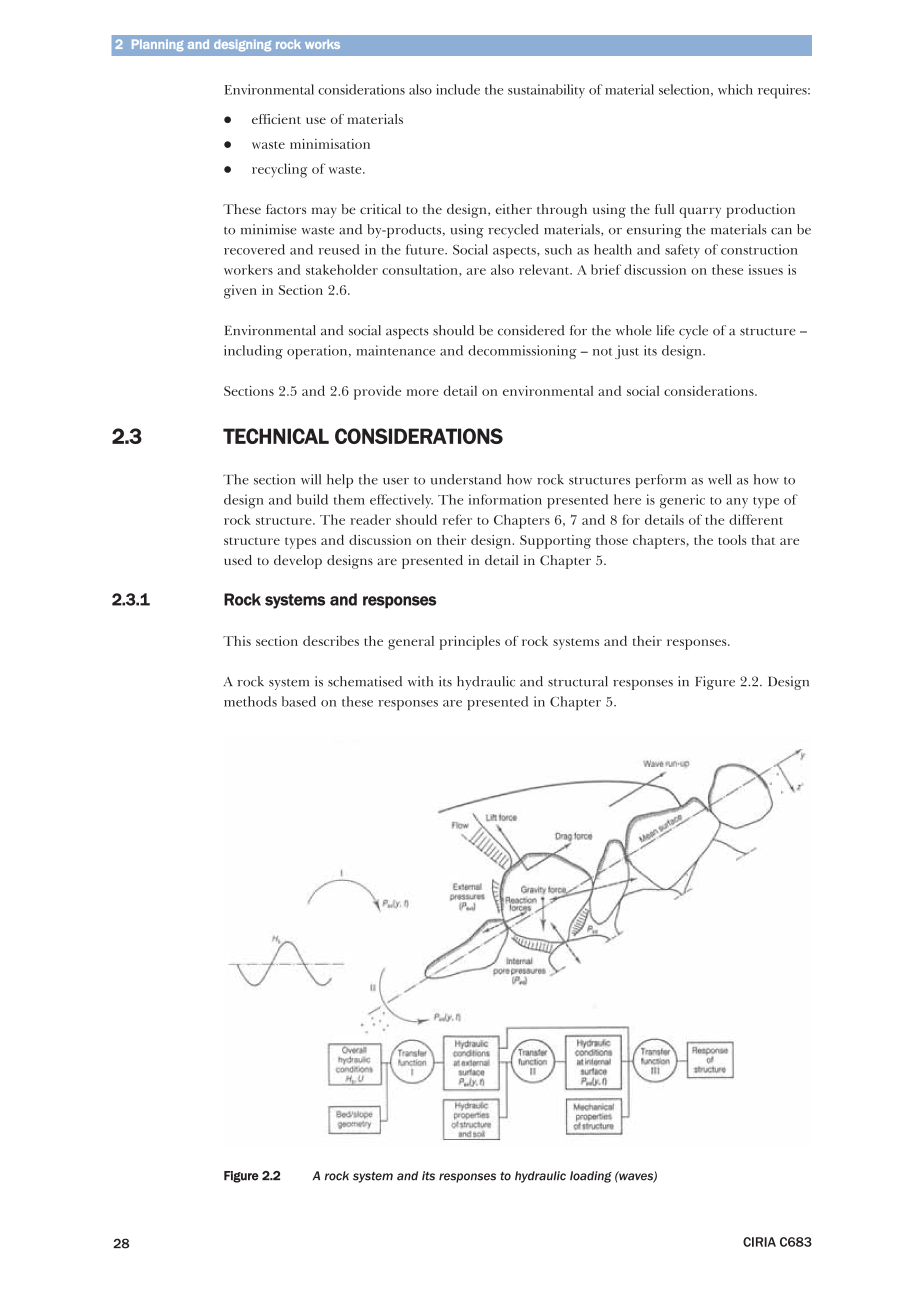 The height and width of the document is (1308, 924). I want to click on loading, so click(591, 1177).
